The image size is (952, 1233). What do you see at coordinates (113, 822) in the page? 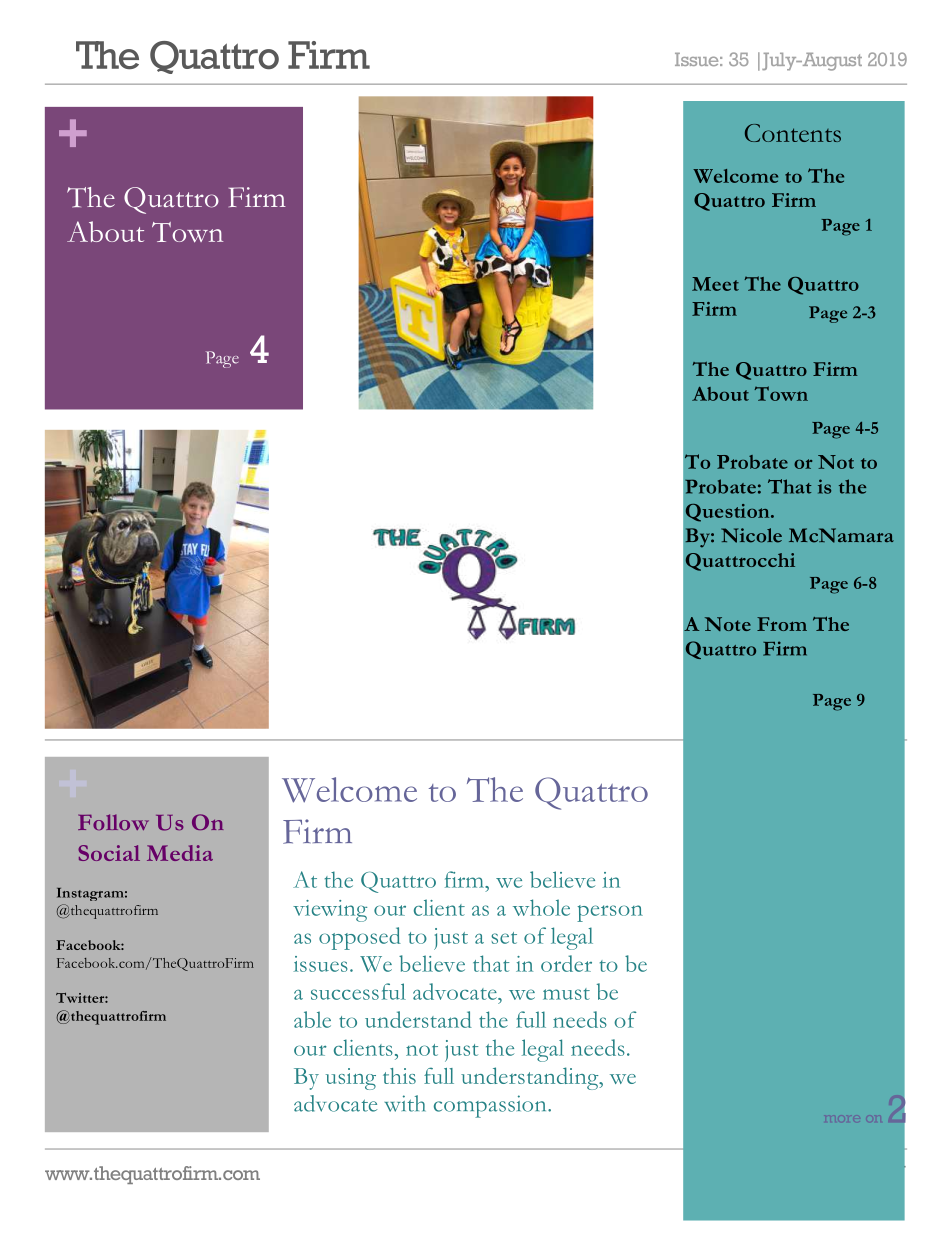
I see `Follow` at bounding box center [113, 822].
